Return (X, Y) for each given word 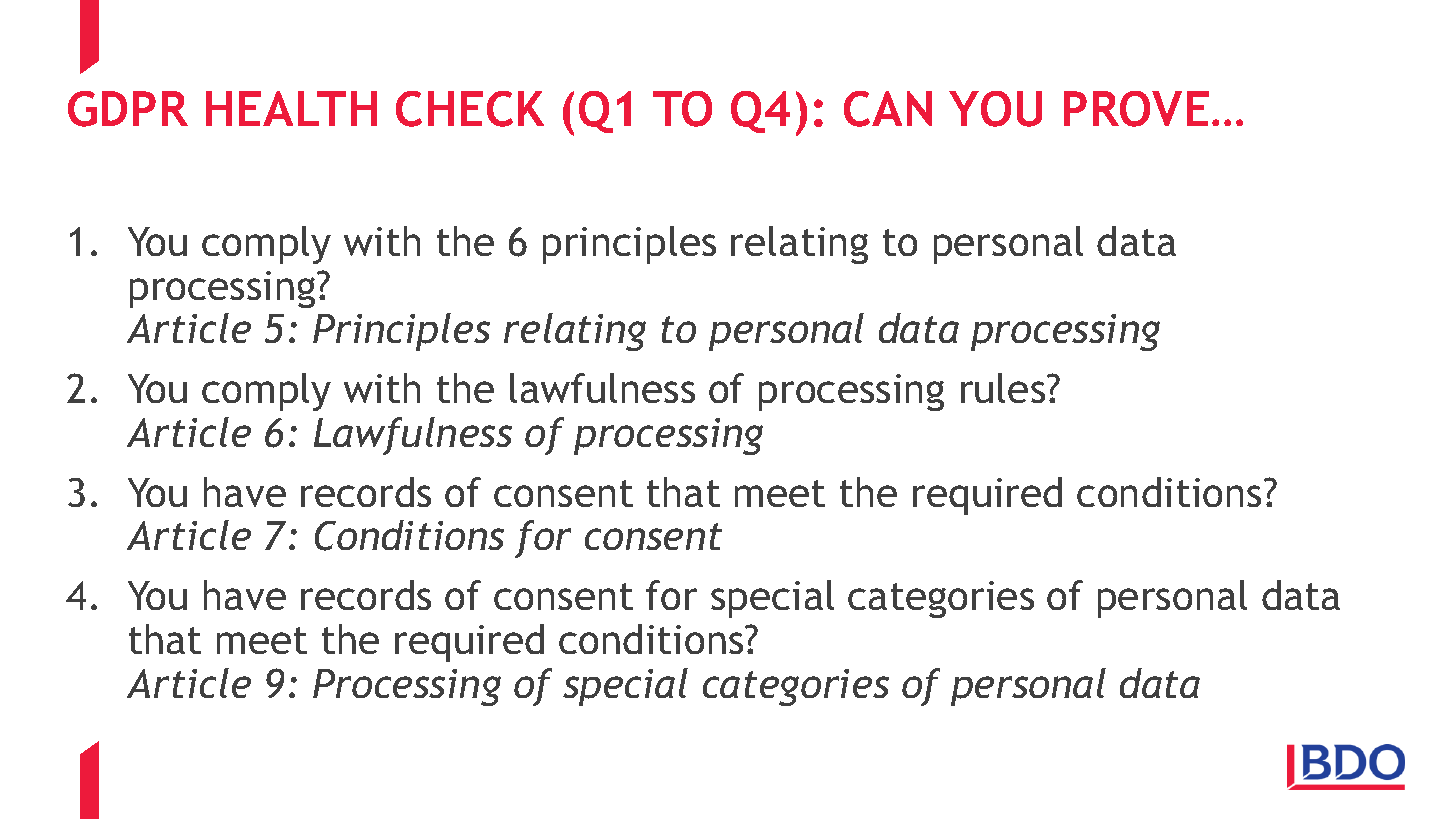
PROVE (1136, 109)
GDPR (128, 109)
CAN (888, 109)
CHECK (470, 109)
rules (1004, 388)
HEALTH (291, 108)
